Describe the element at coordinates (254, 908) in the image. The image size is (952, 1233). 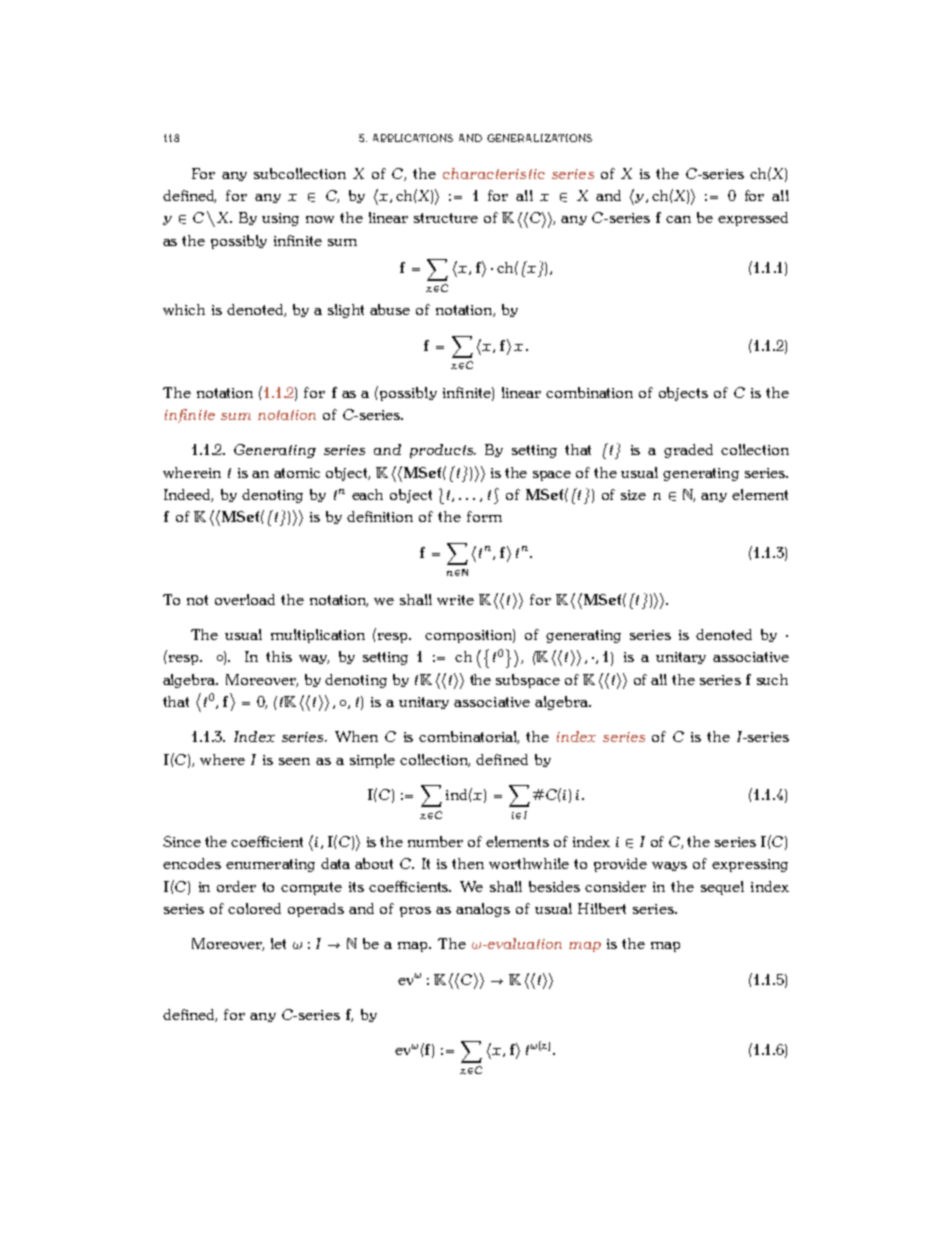
I see `colored` at that location.
